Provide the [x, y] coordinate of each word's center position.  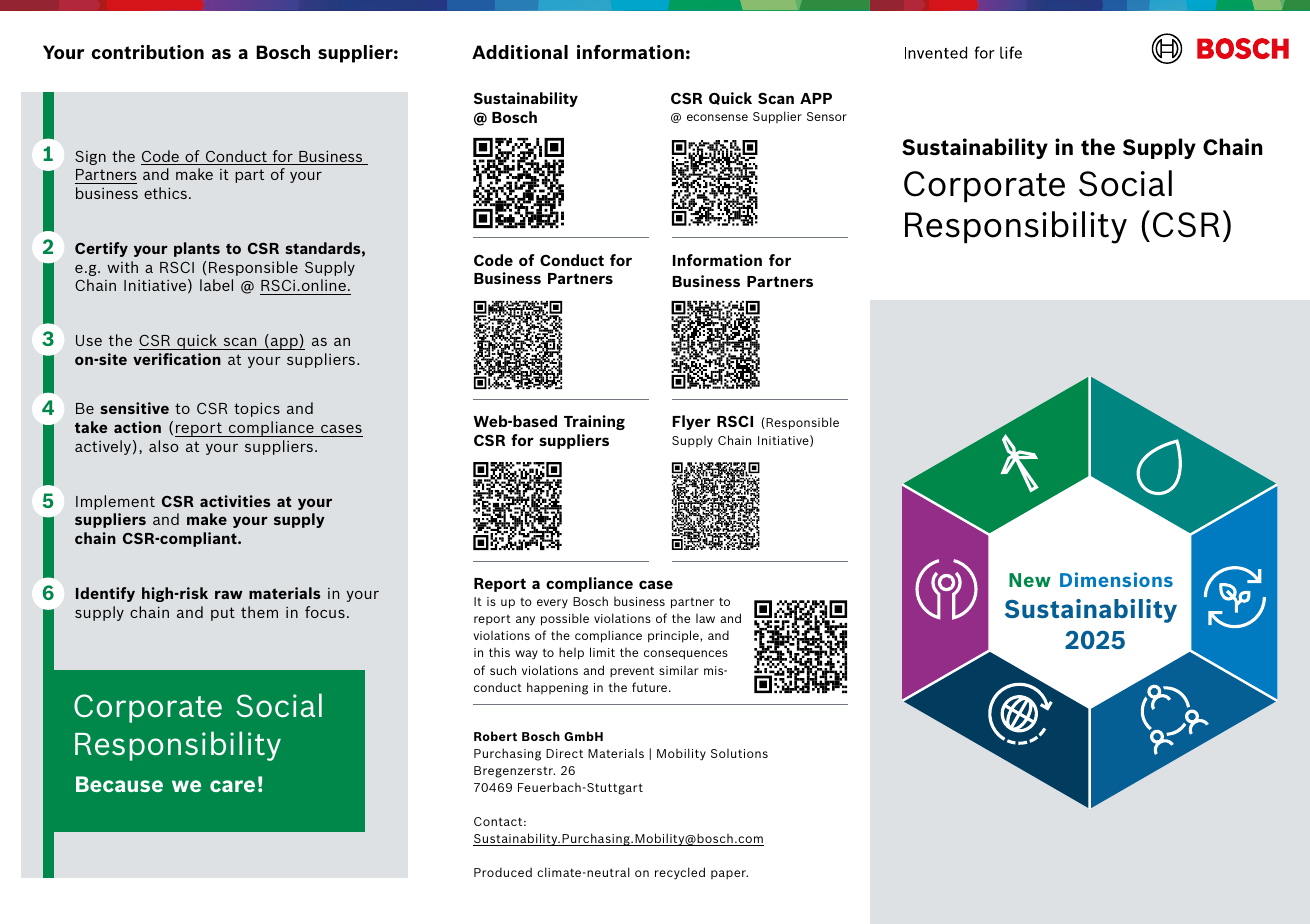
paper [729, 874]
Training [594, 422]
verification [177, 359]
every [552, 604]
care [232, 786]
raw [229, 594]
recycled [680, 873]
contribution [147, 52]
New [1030, 580]
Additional [520, 52]
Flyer [691, 422]
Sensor [827, 116]
